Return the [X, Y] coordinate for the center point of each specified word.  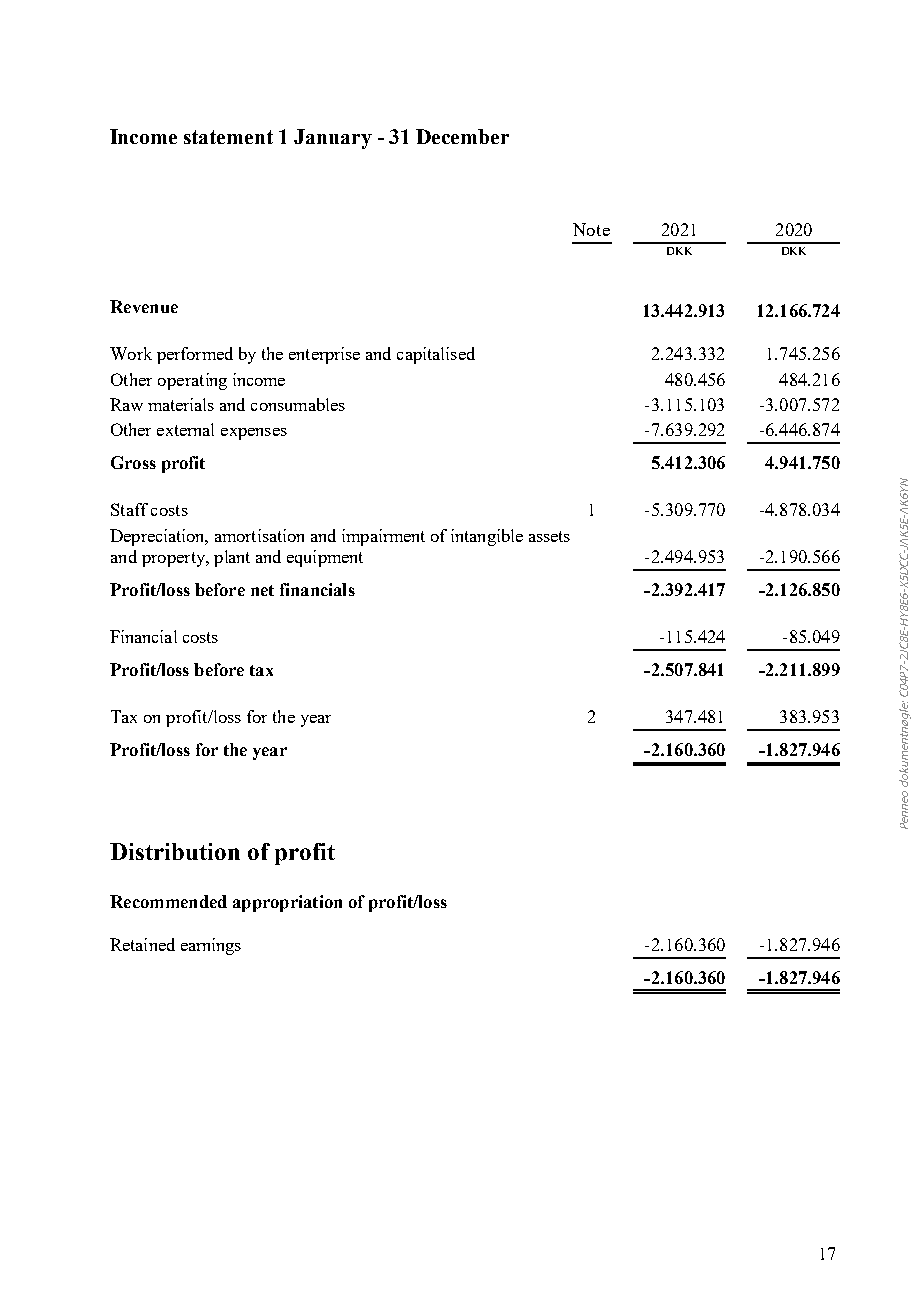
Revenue [144, 306]
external [185, 429]
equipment [325, 558]
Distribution [175, 851]
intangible [487, 537]
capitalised [436, 355]
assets [549, 536]
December [462, 136]
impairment [383, 537]
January [333, 139]
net [262, 590]
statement [228, 137]
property [175, 559]
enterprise [324, 355]
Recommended [168, 901]
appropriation [287, 903]
